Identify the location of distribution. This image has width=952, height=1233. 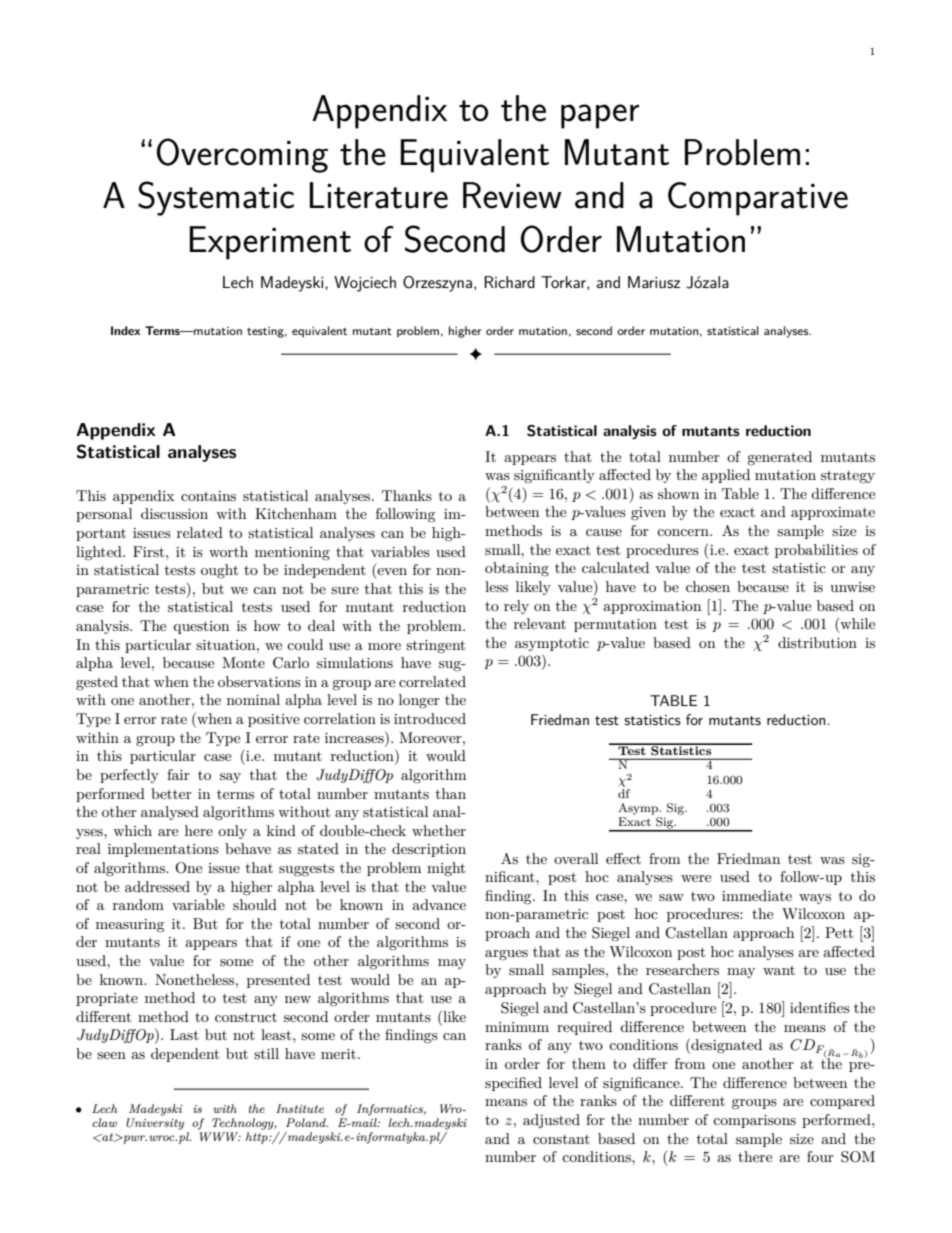
(817, 642).
